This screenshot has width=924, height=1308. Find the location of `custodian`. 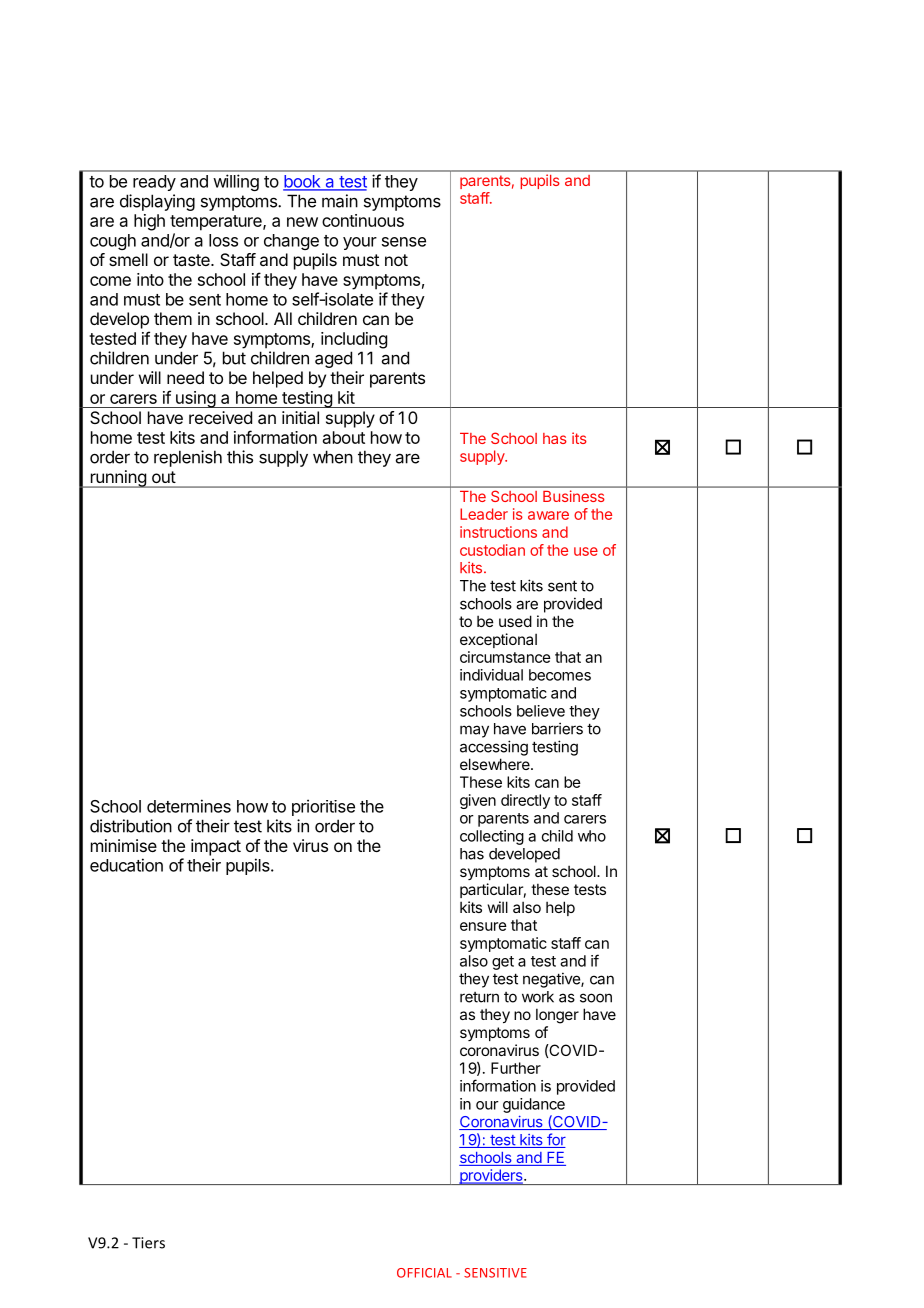

custodian is located at coordinates (492, 550).
